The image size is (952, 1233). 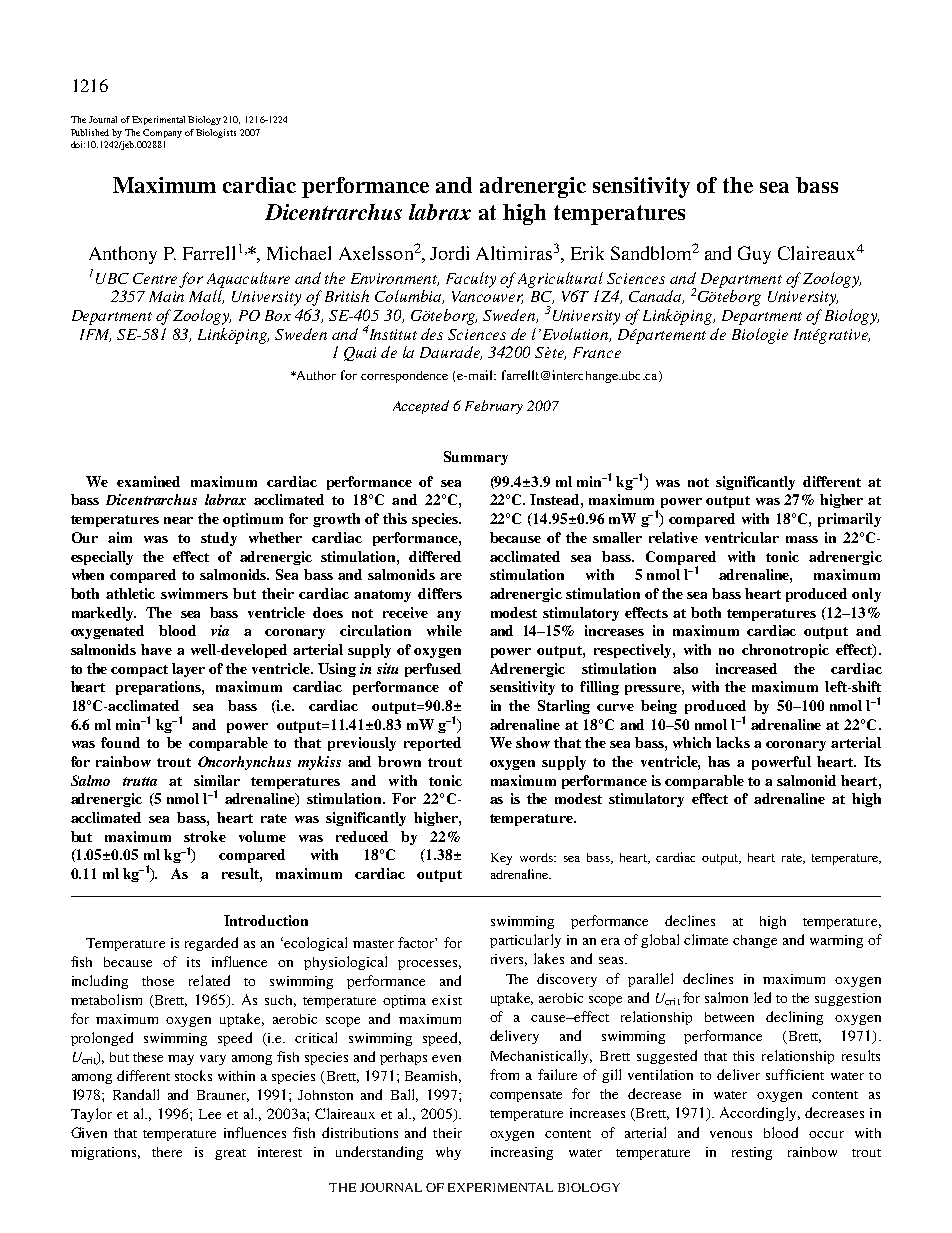 I want to click on have, so click(x=156, y=649).
